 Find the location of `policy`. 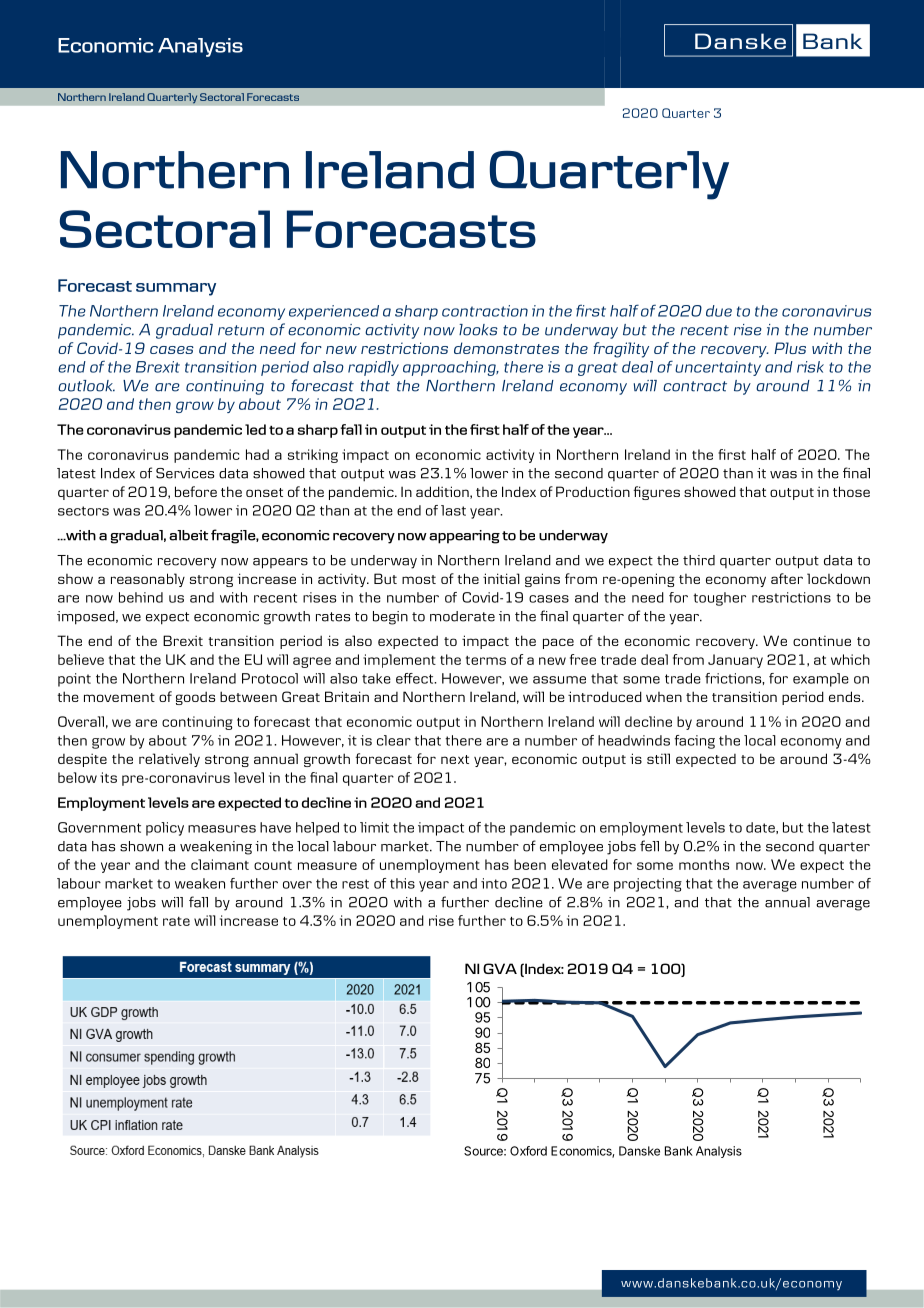

policy is located at coordinates (165, 829).
